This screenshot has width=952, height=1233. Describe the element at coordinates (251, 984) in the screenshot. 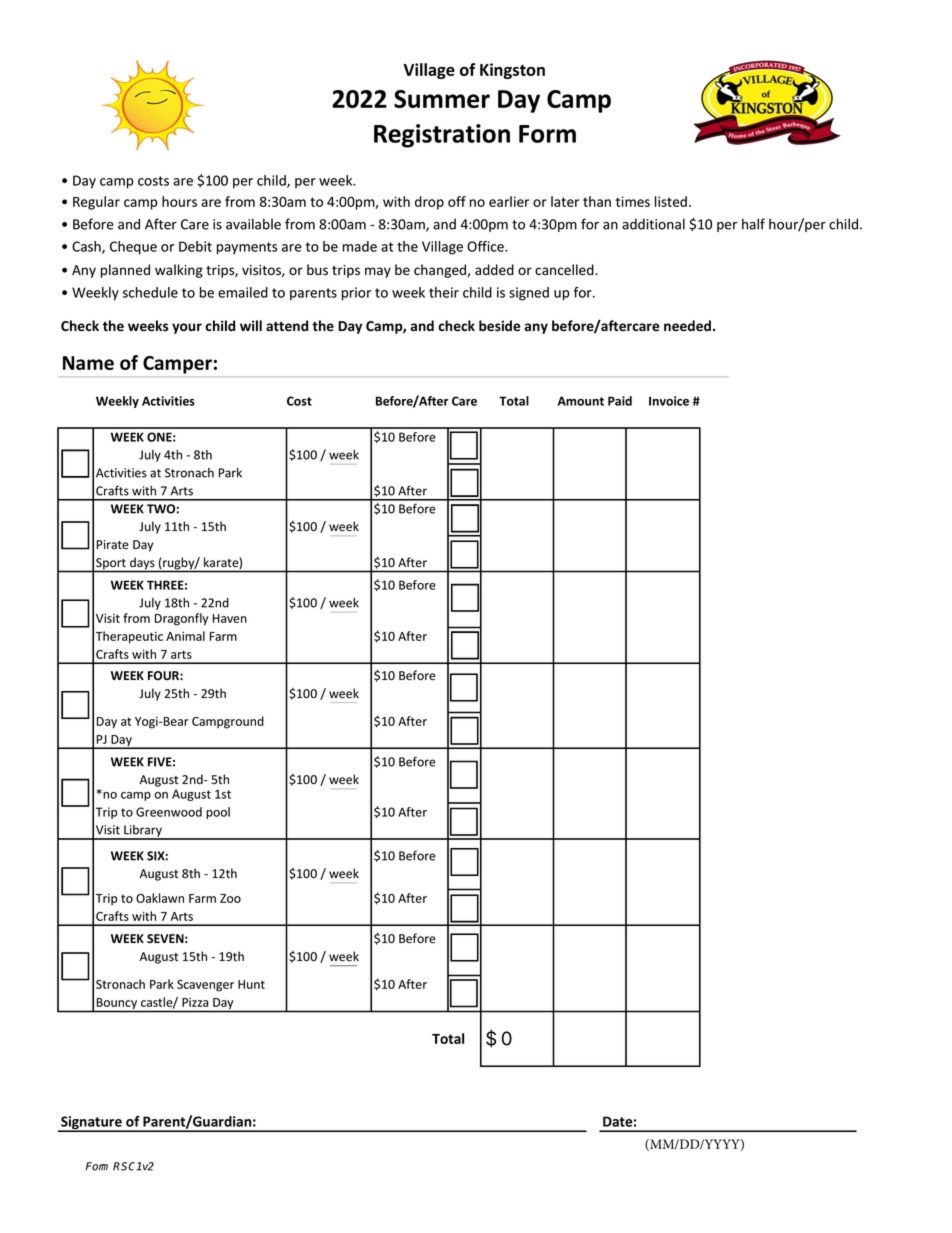

I see `Hunt` at that location.
